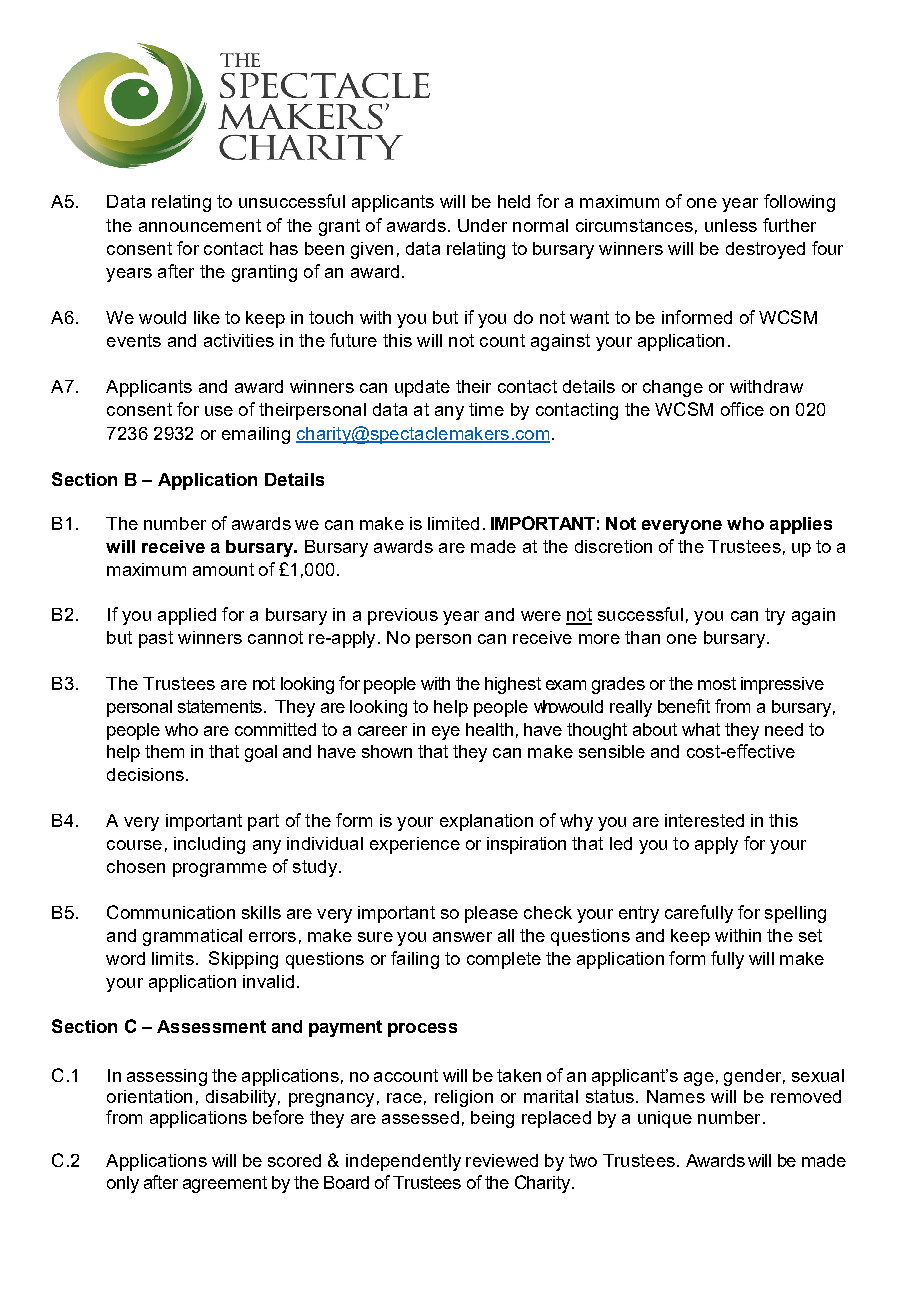  Describe the element at coordinates (665, 1119) in the page. I see `unique` at that location.
